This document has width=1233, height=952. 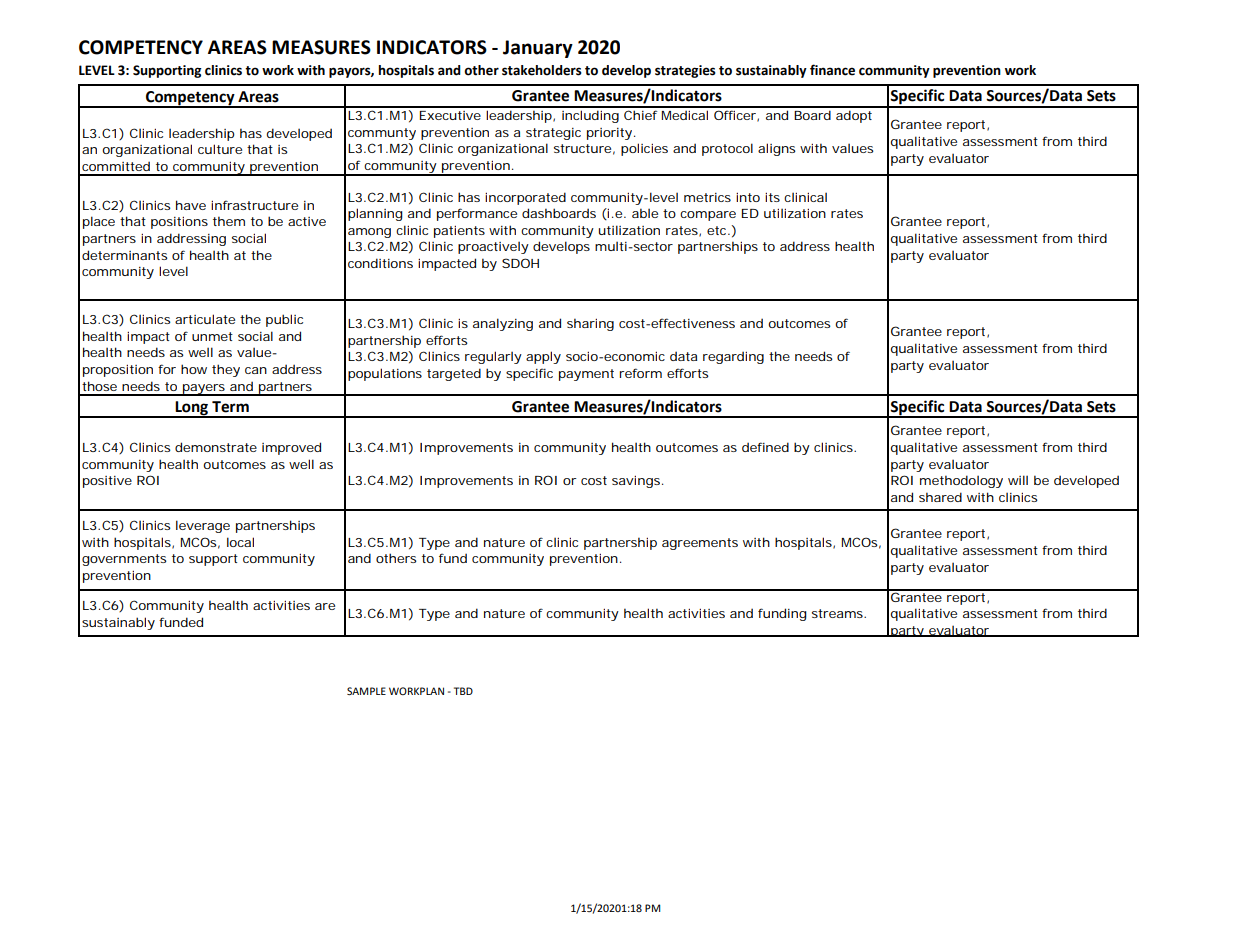 I want to click on how, so click(x=194, y=369).
